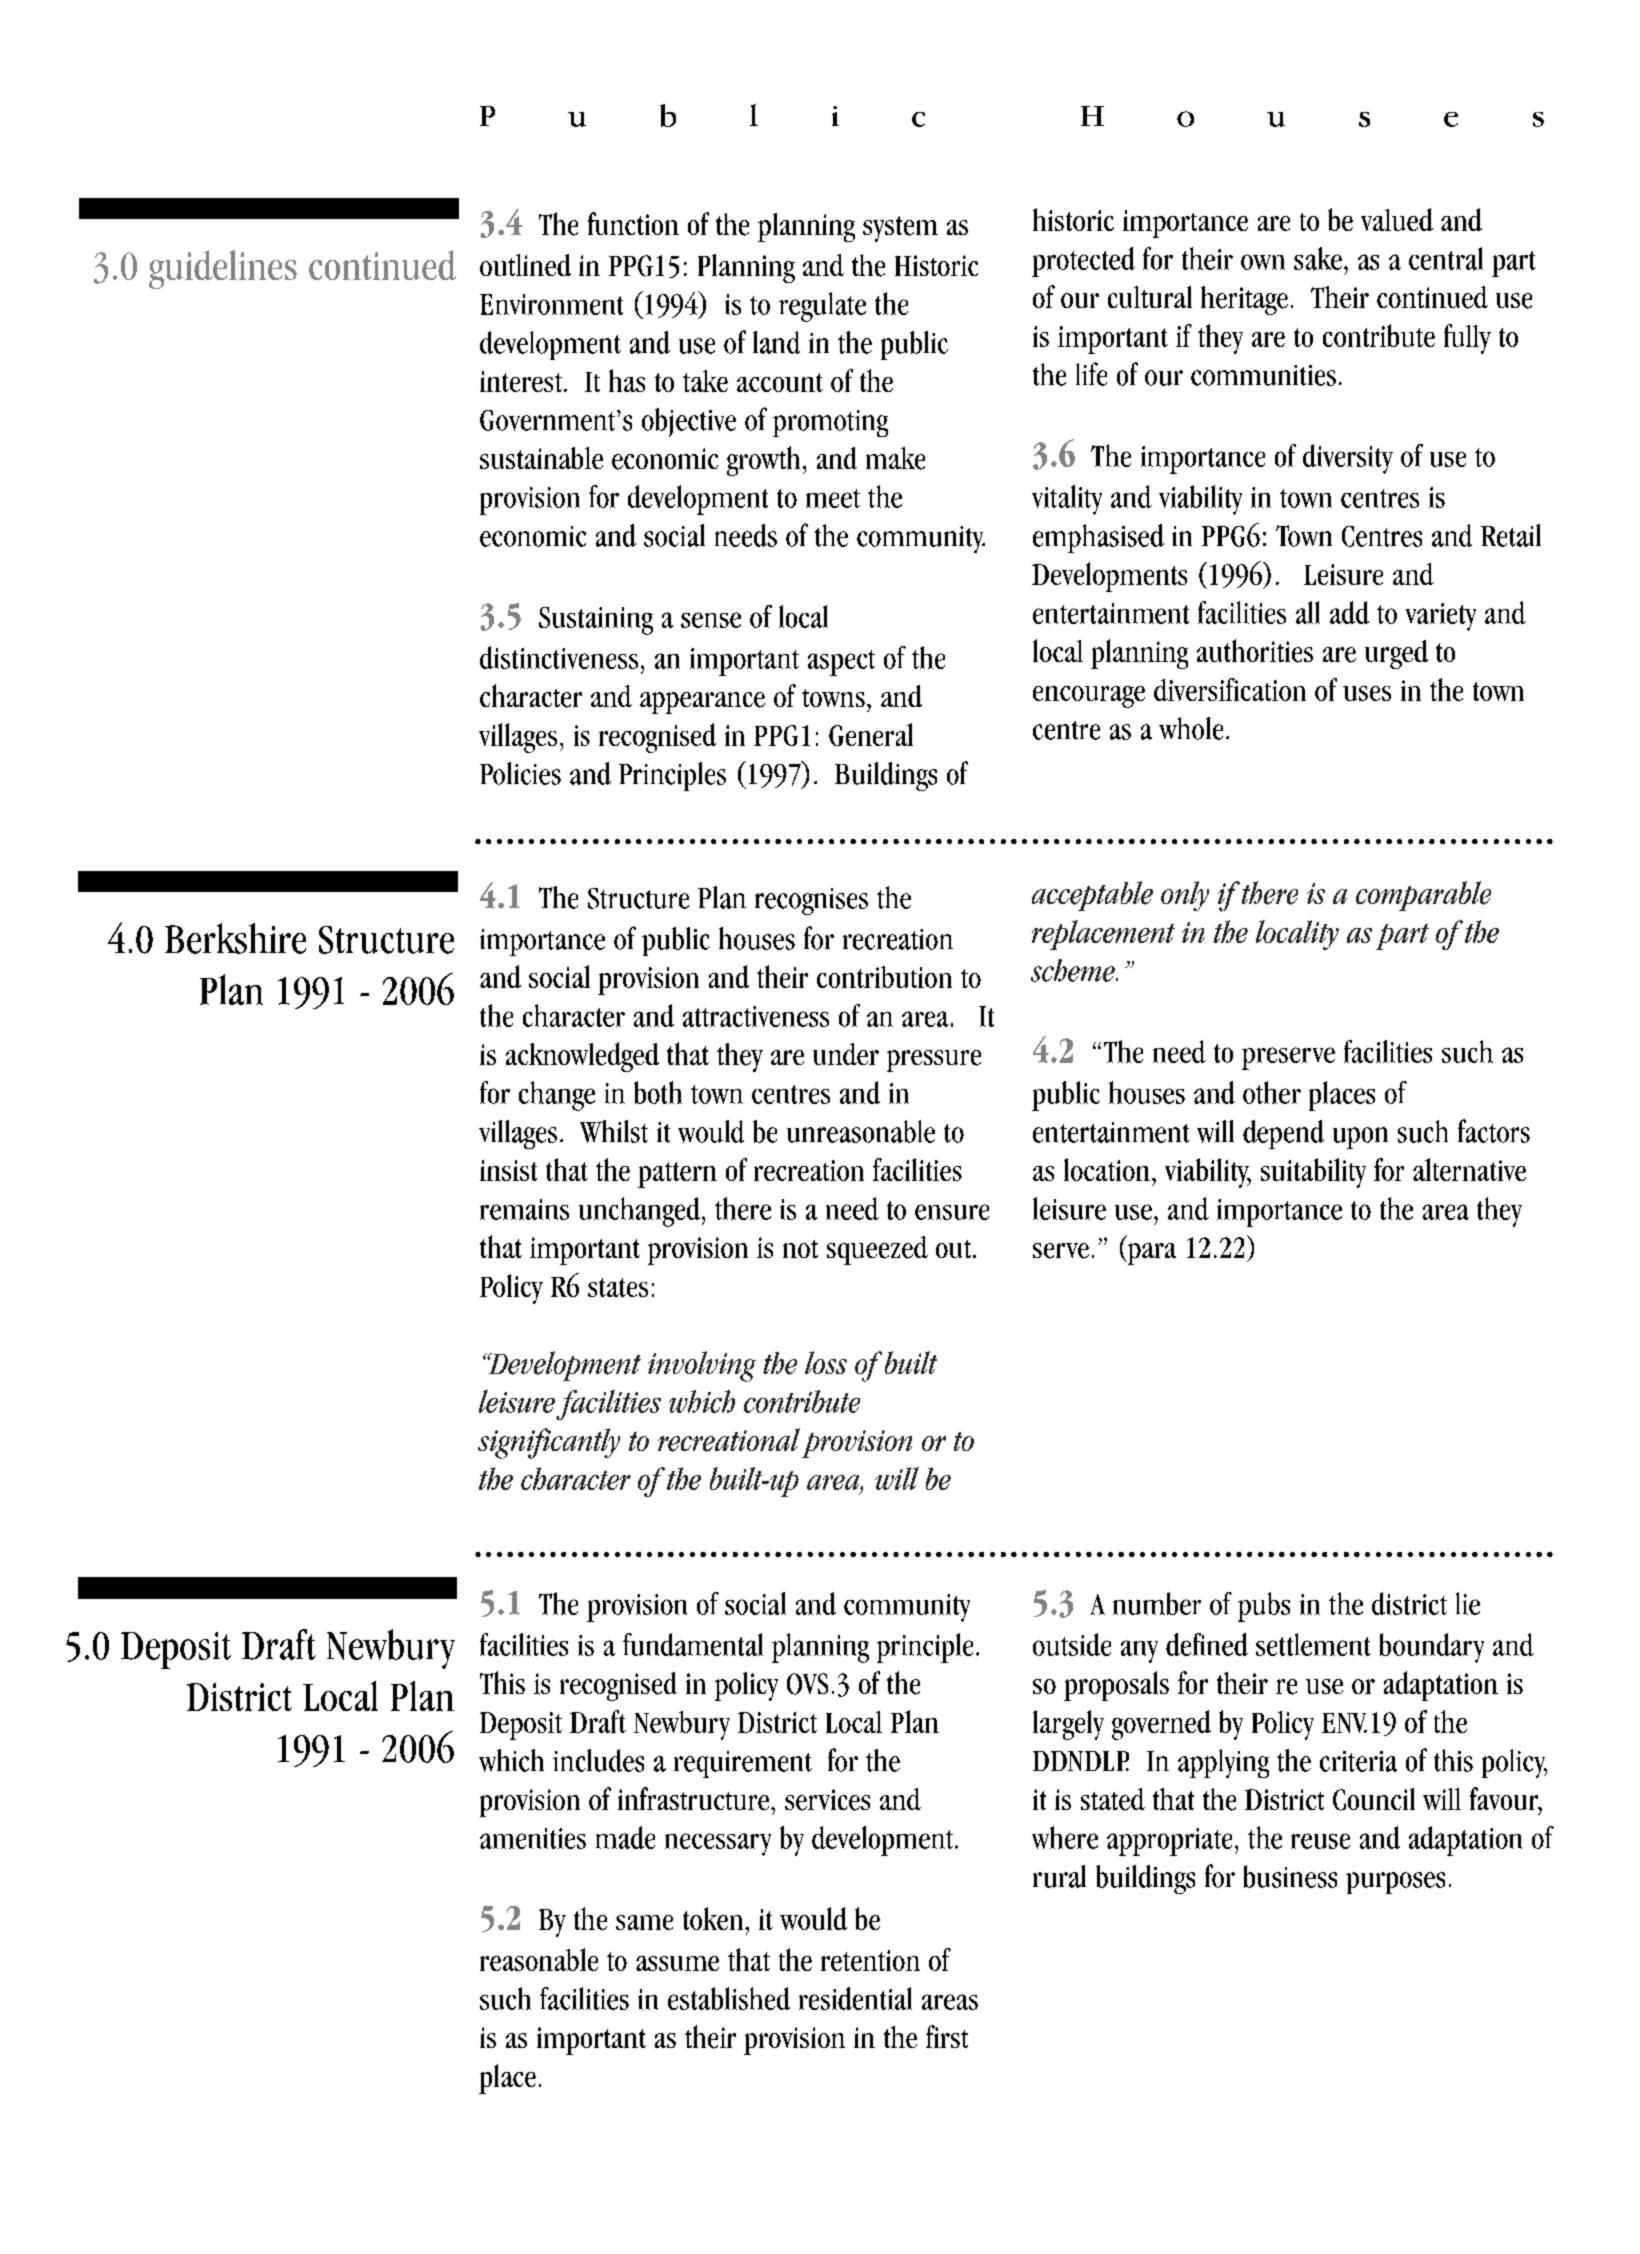  I want to click on amenities, so click(533, 1838).
